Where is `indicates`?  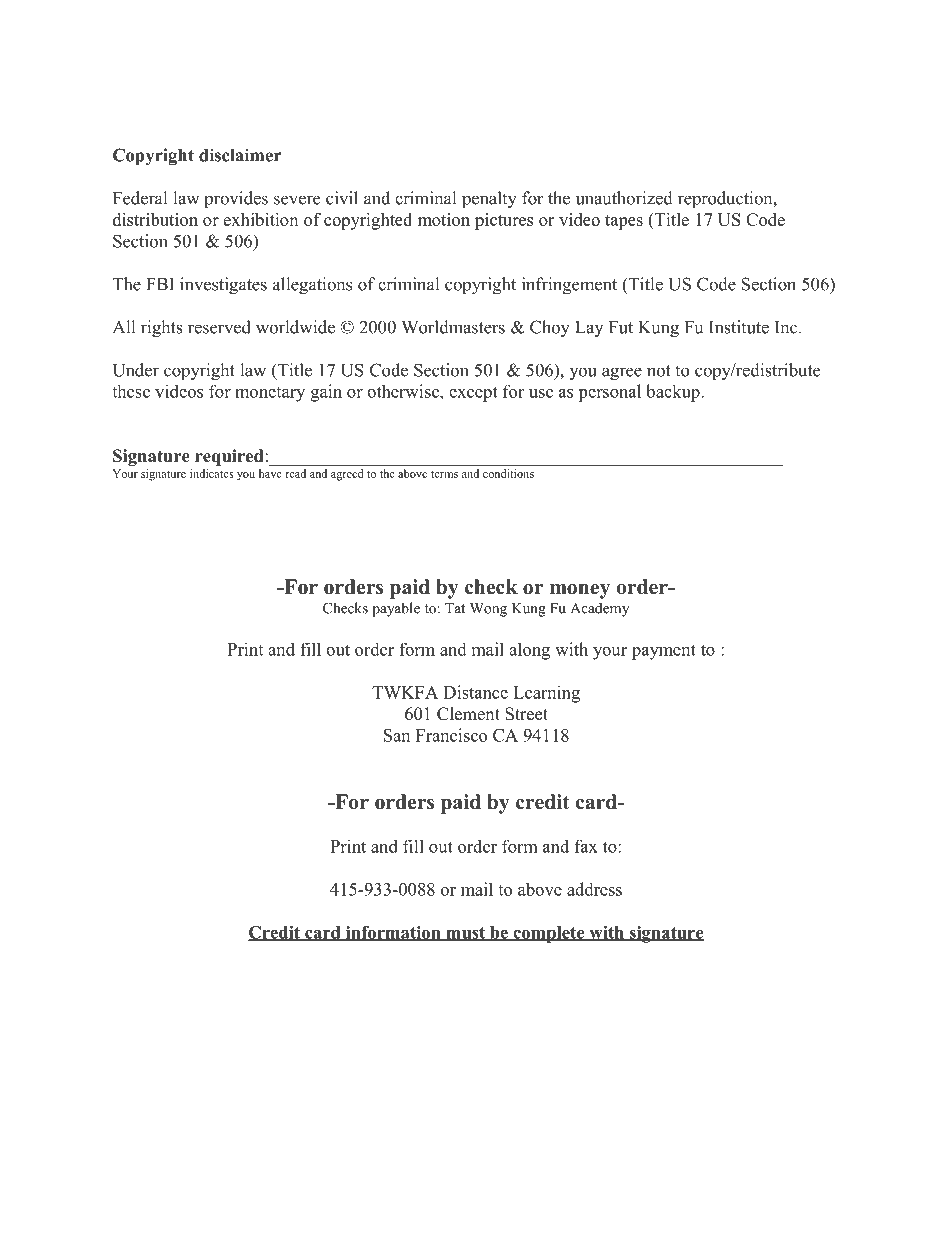
indicates is located at coordinates (212, 473).
